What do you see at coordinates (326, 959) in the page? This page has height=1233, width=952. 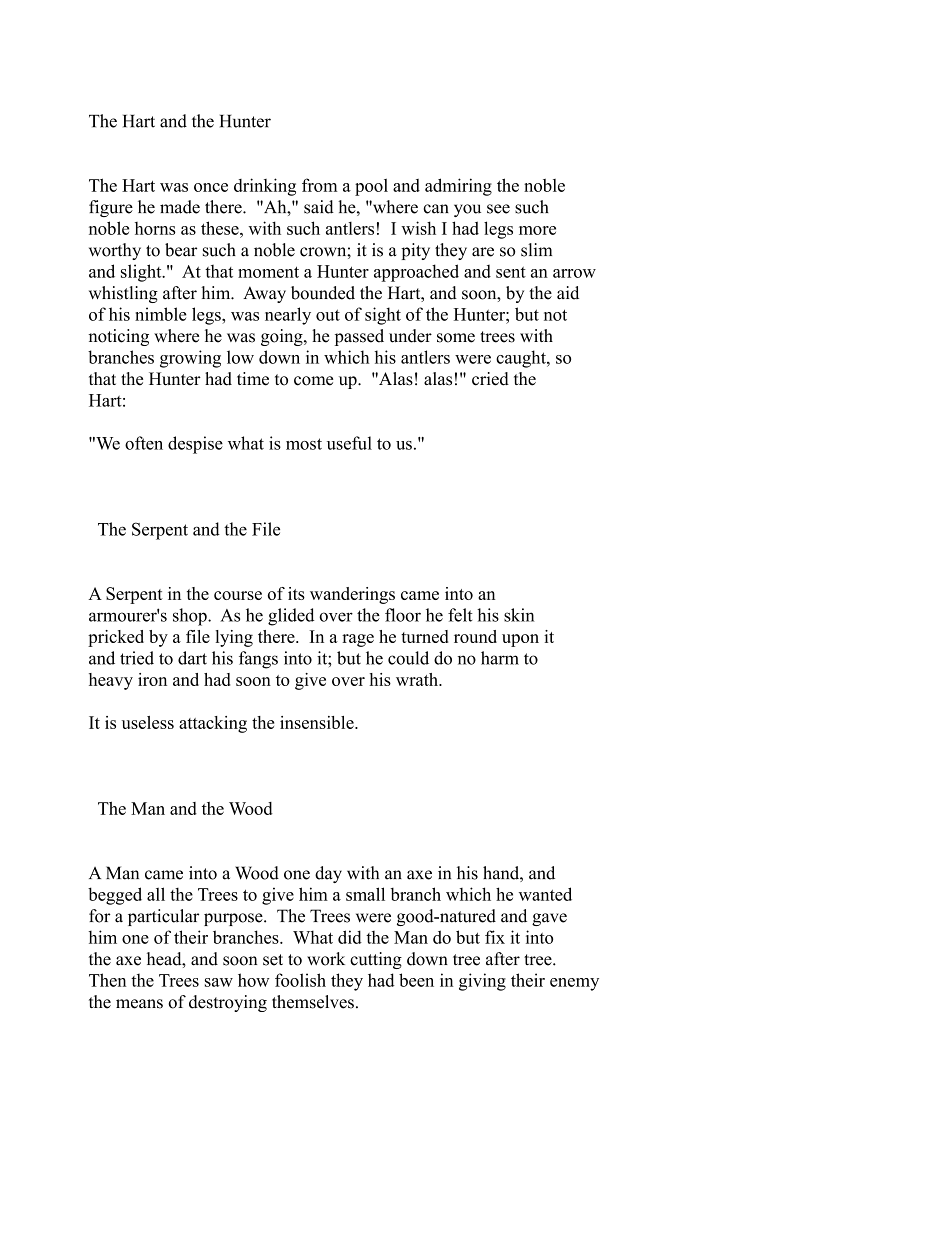 I see `work` at bounding box center [326, 959].
